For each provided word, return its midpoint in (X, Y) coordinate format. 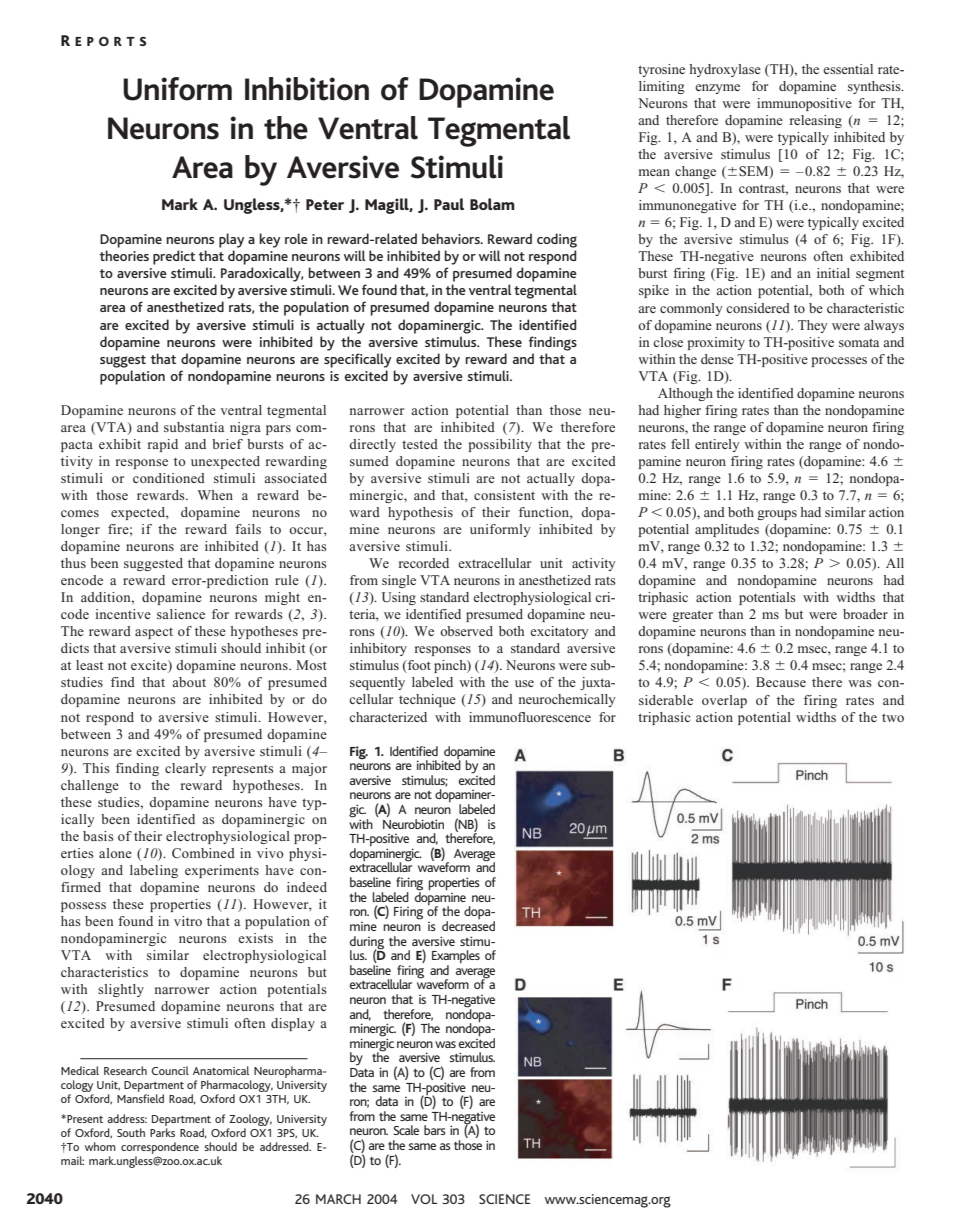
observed (466, 631)
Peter (325, 204)
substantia (194, 427)
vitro (188, 921)
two (893, 718)
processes (839, 362)
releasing (816, 121)
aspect (154, 633)
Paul (449, 204)
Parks (162, 1132)
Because (781, 682)
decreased (468, 926)
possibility (500, 445)
